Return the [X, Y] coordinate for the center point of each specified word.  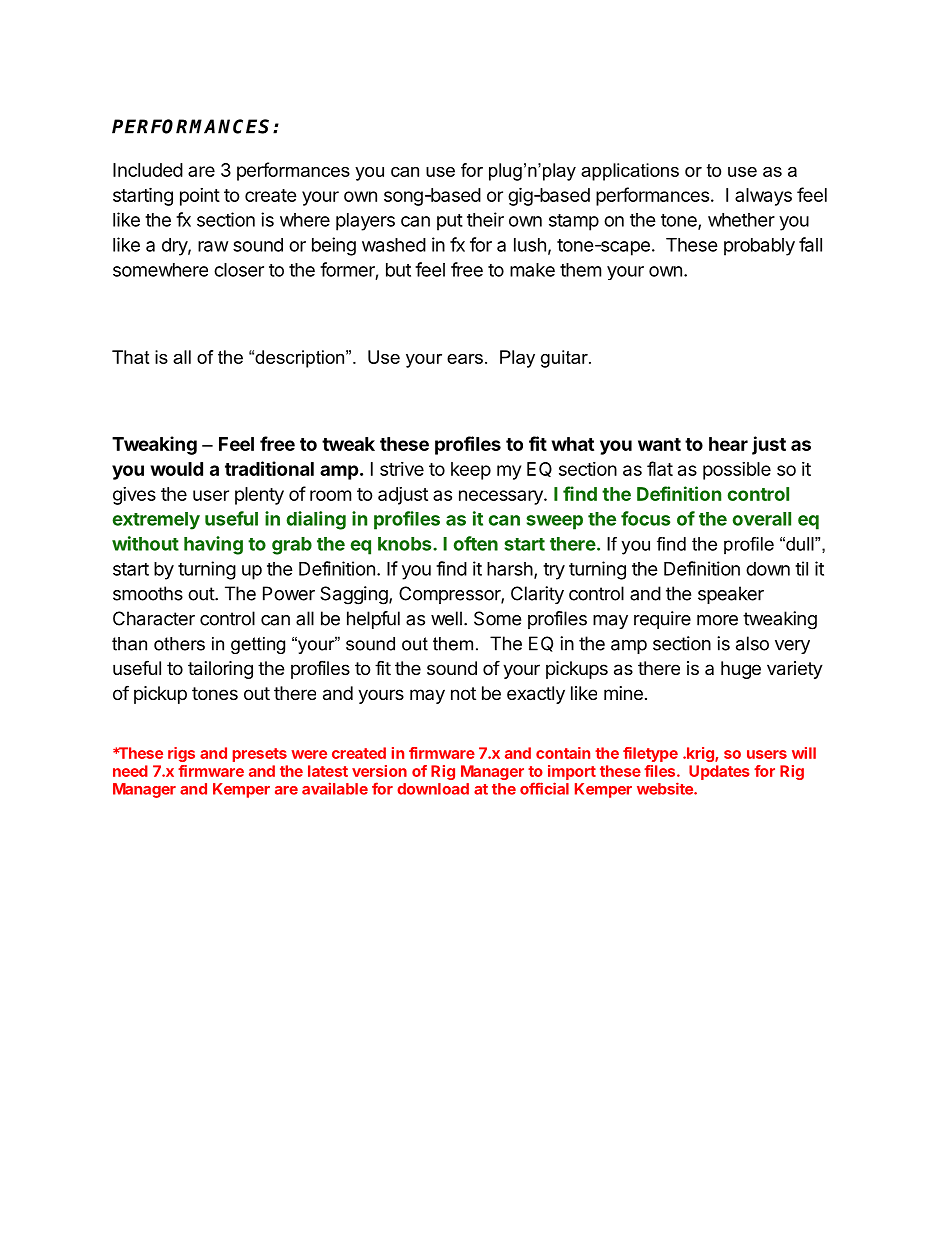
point [200, 197]
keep [471, 471]
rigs [181, 754]
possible [737, 471]
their [485, 219]
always [763, 197]
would [177, 469]
